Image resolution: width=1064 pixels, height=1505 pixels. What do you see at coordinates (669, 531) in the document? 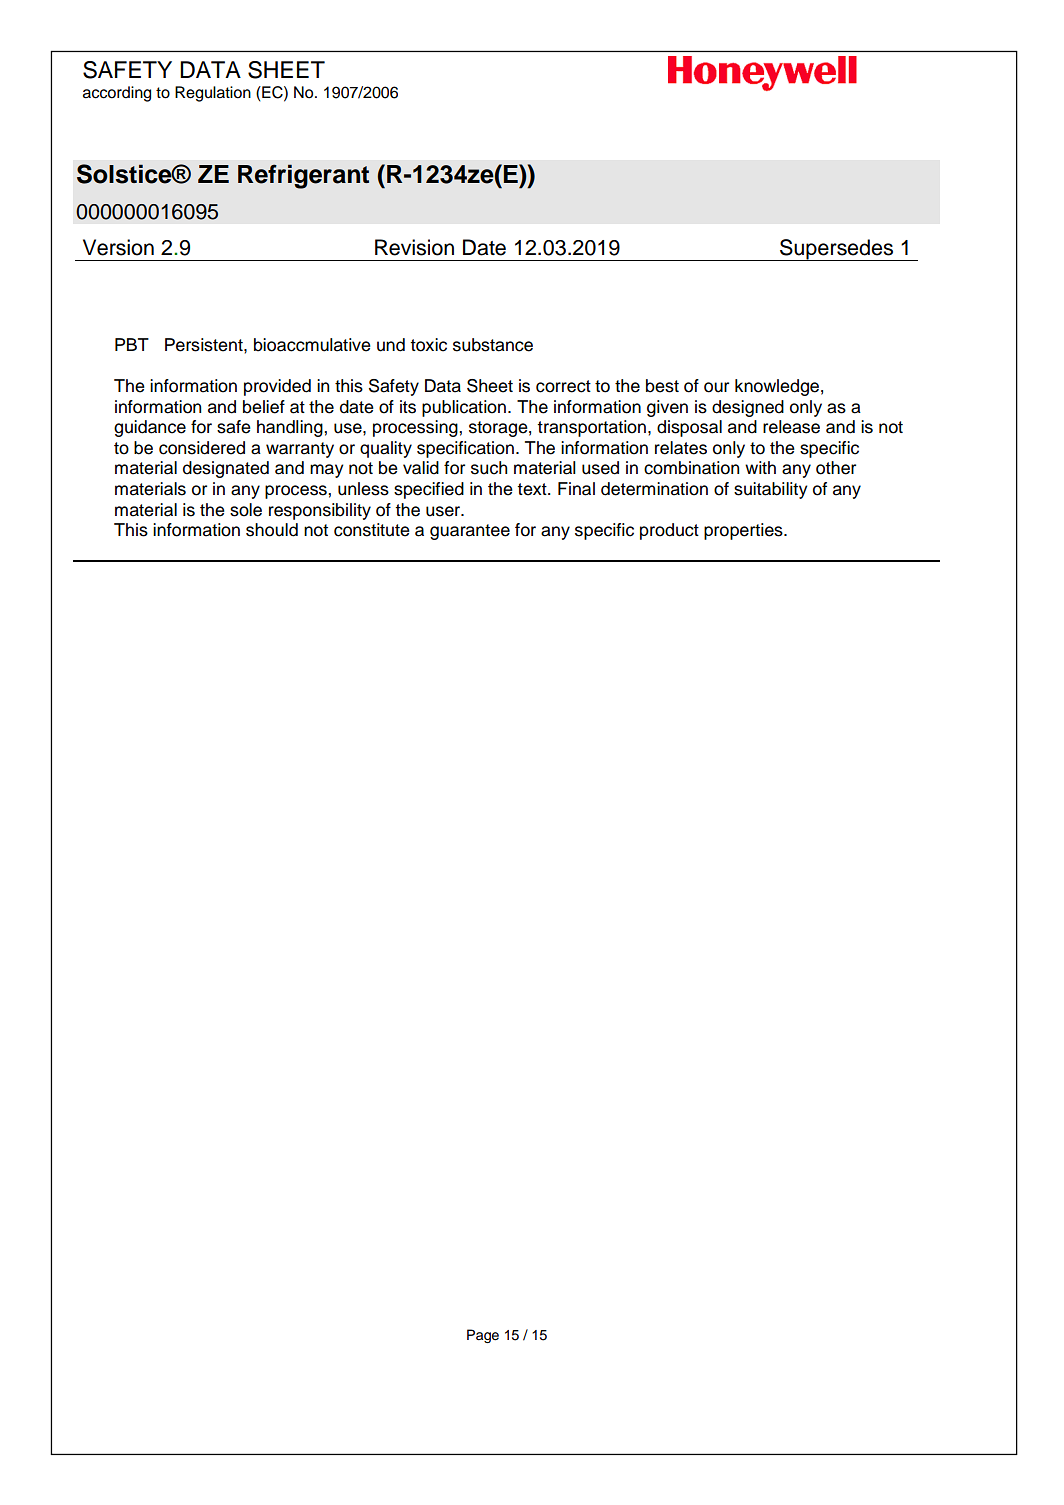
I see `product` at bounding box center [669, 531].
